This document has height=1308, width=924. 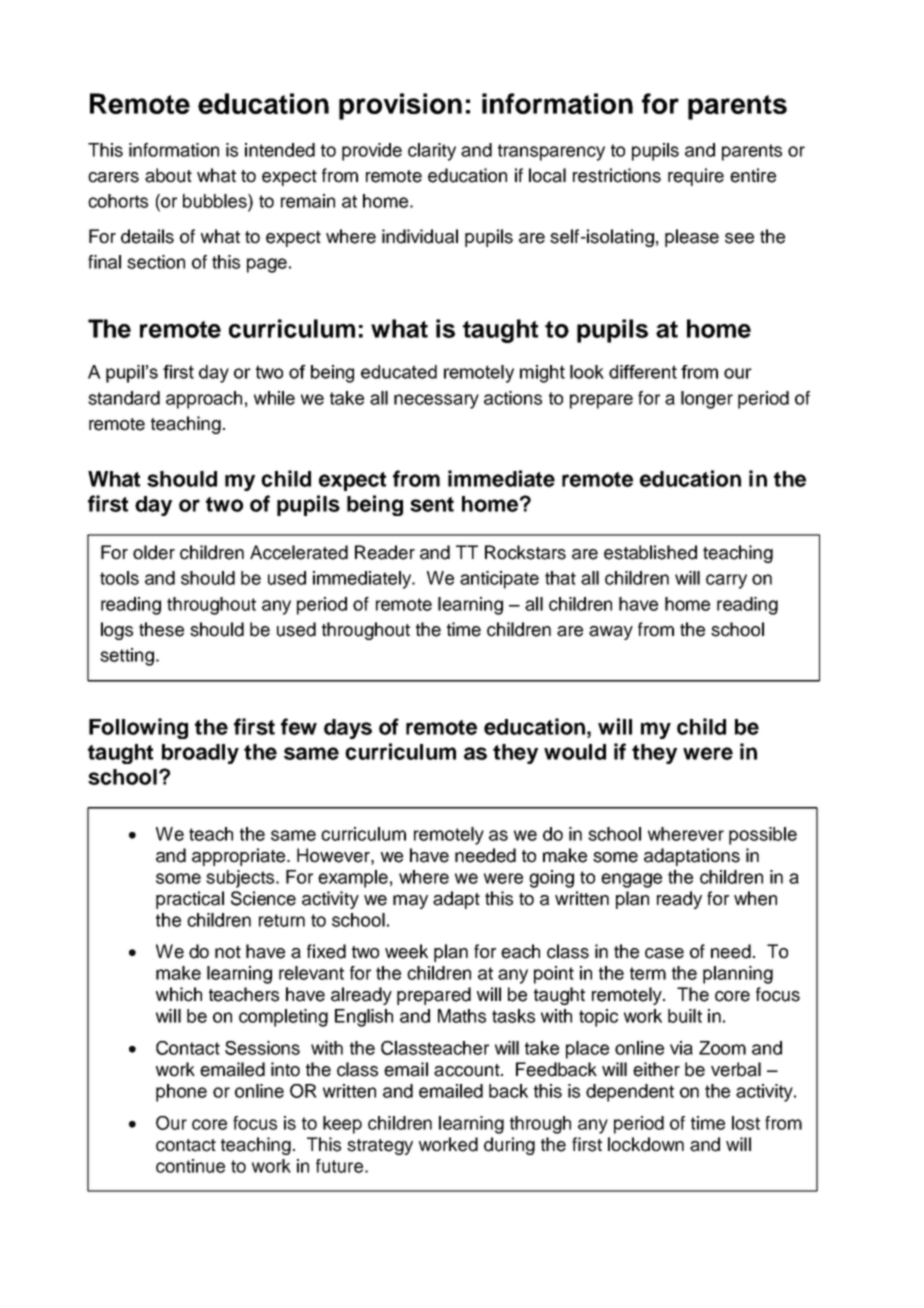 What do you see at coordinates (643, 372) in the document?
I see `different` at bounding box center [643, 372].
